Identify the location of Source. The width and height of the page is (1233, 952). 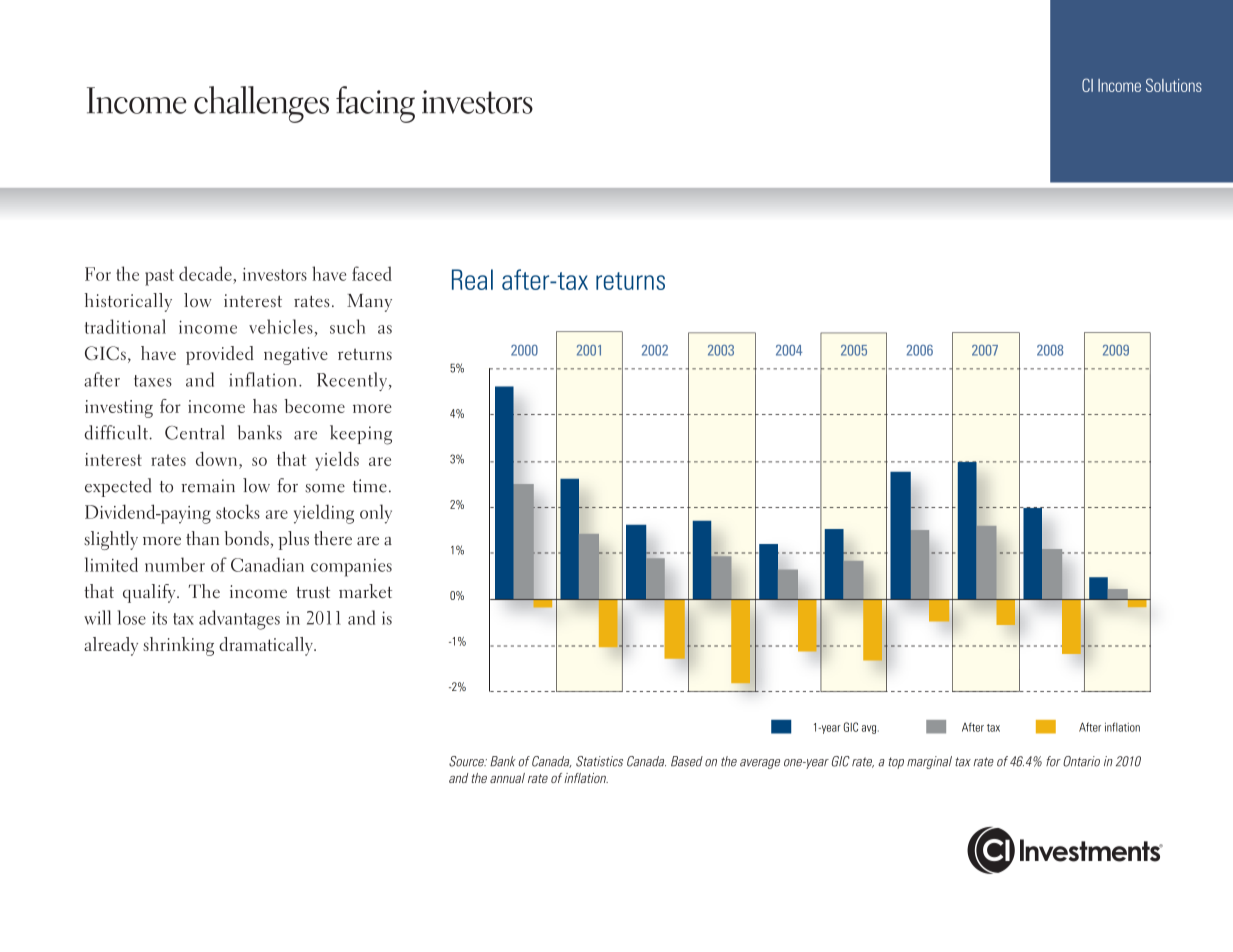
(468, 761).
